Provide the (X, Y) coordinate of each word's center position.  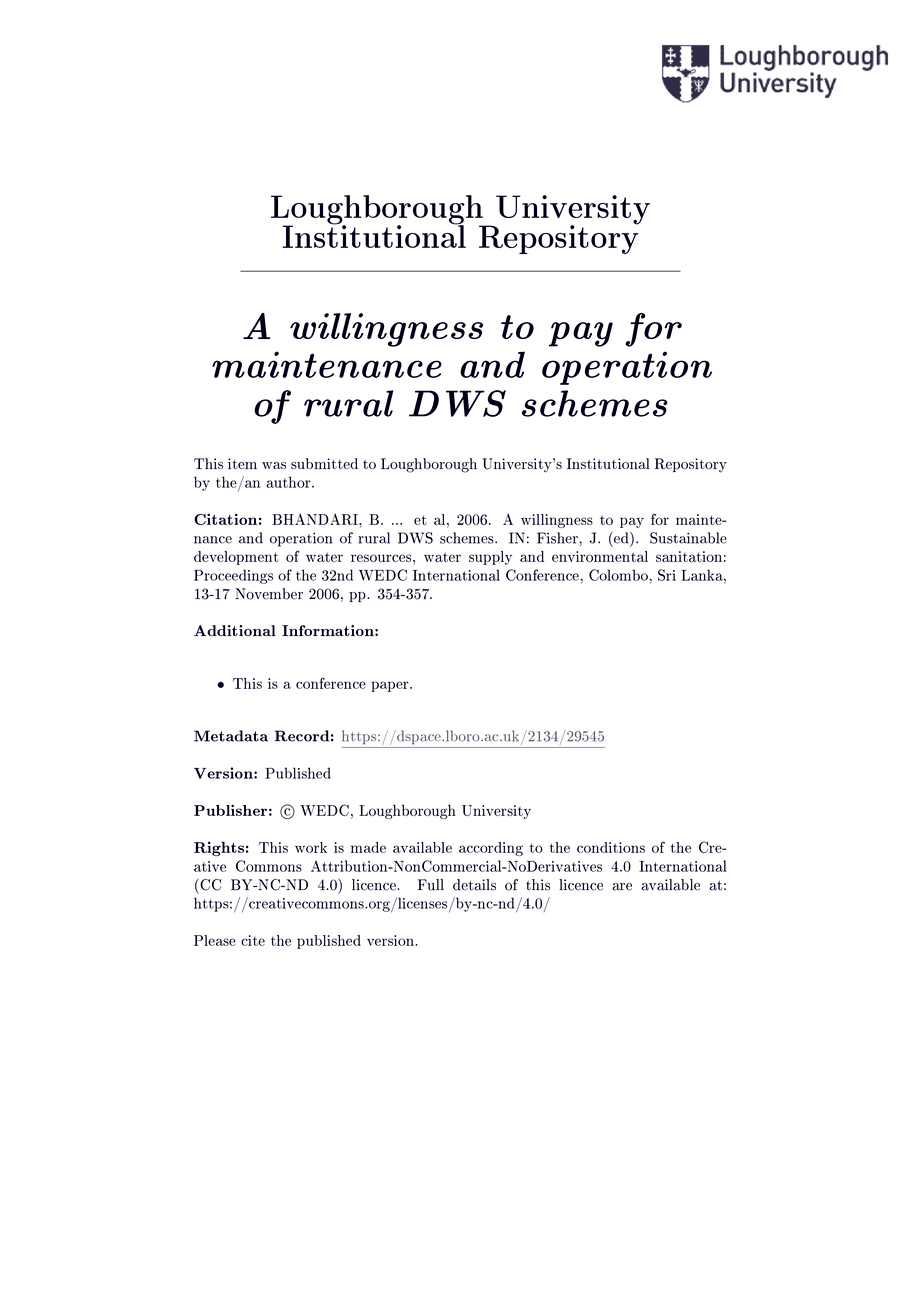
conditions (611, 847)
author (289, 482)
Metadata (231, 736)
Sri (667, 575)
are (622, 887)
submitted (324, 463)
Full (431, 885)
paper (391, 686)
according (491, 849)
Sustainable (688, 538)
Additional (235, 630)
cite (253, 940)
